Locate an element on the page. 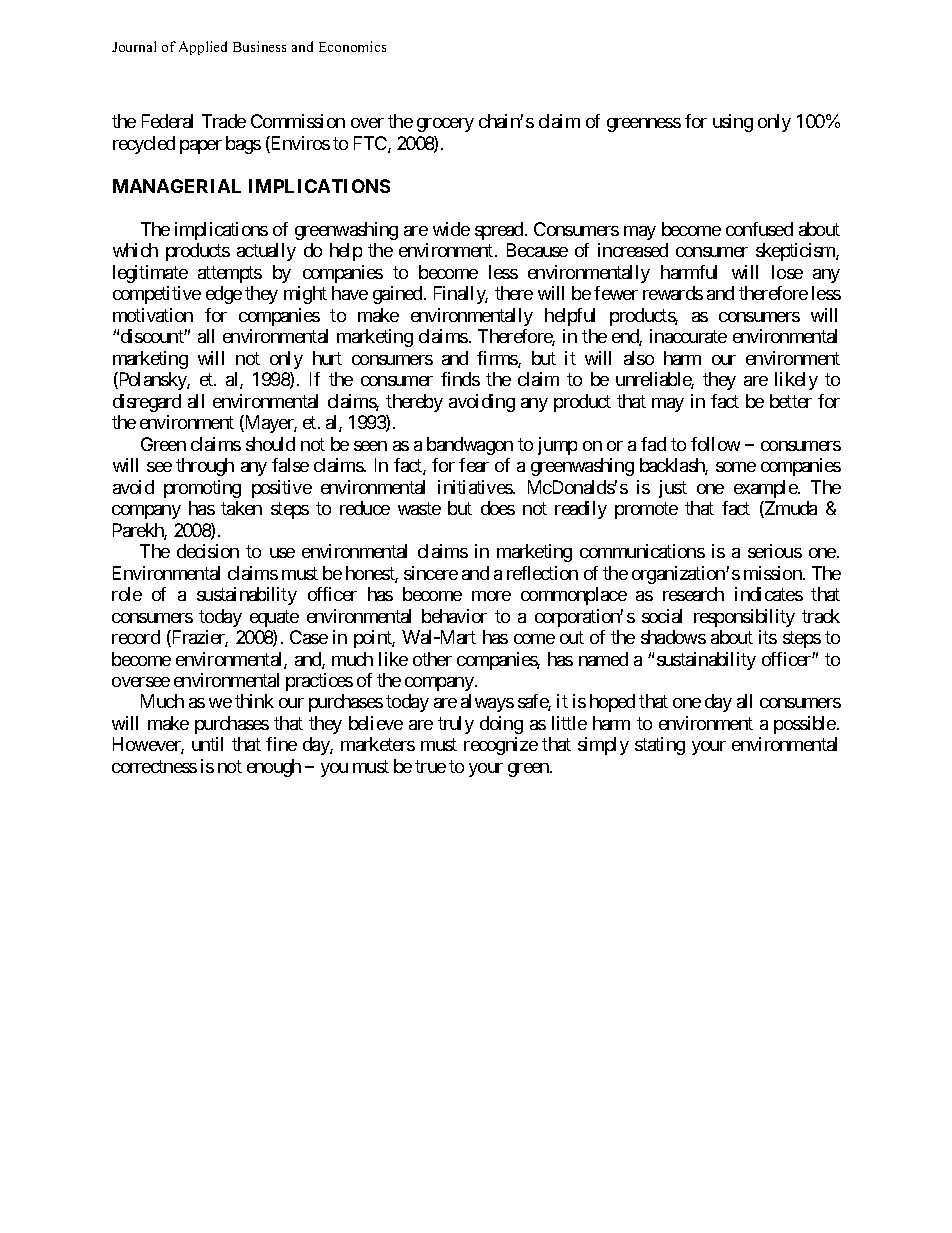 This page has width=952, height=1233. grocery is located at coordinates (445, 125).
